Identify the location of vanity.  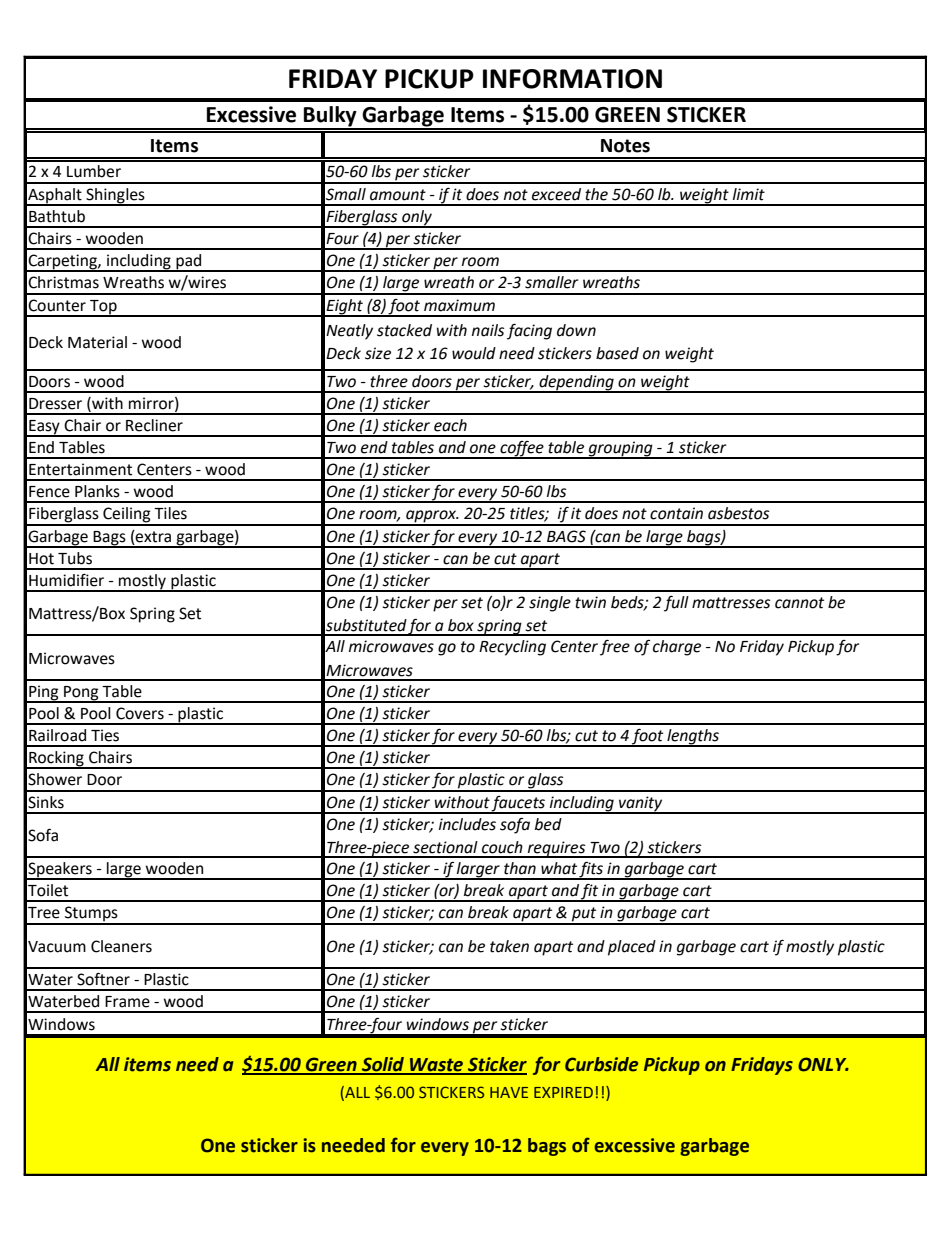
(641, 804).
